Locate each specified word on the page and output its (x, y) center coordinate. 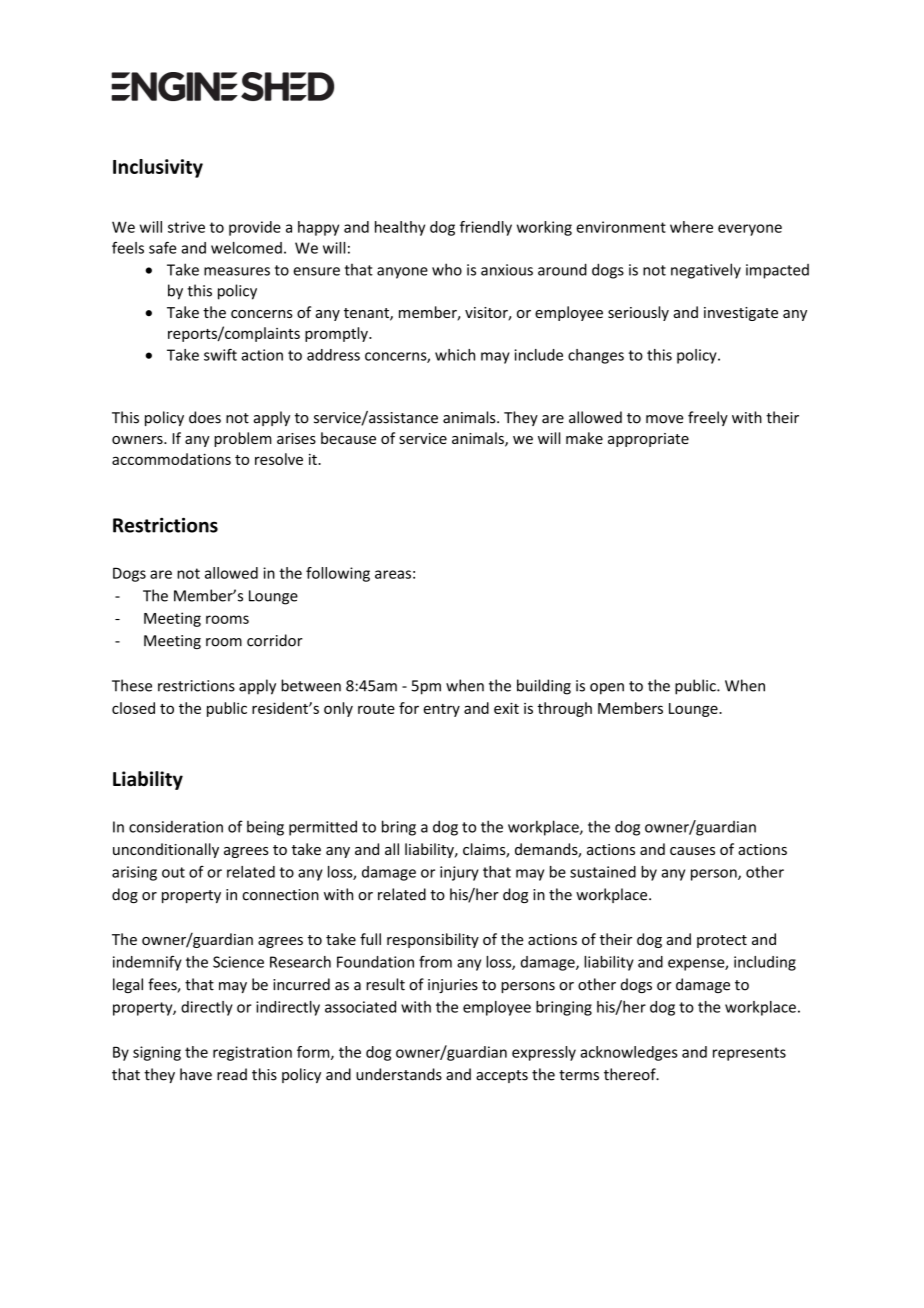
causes (692, 851)
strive (186, 227)
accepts (502, 1076)
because (348, 438)
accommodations (171, 459)
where (691, 227)
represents (749, 1054)
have (196, 1074)
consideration (176, 827)
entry (442, 710)
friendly (486, 228)
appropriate (648, 440)
